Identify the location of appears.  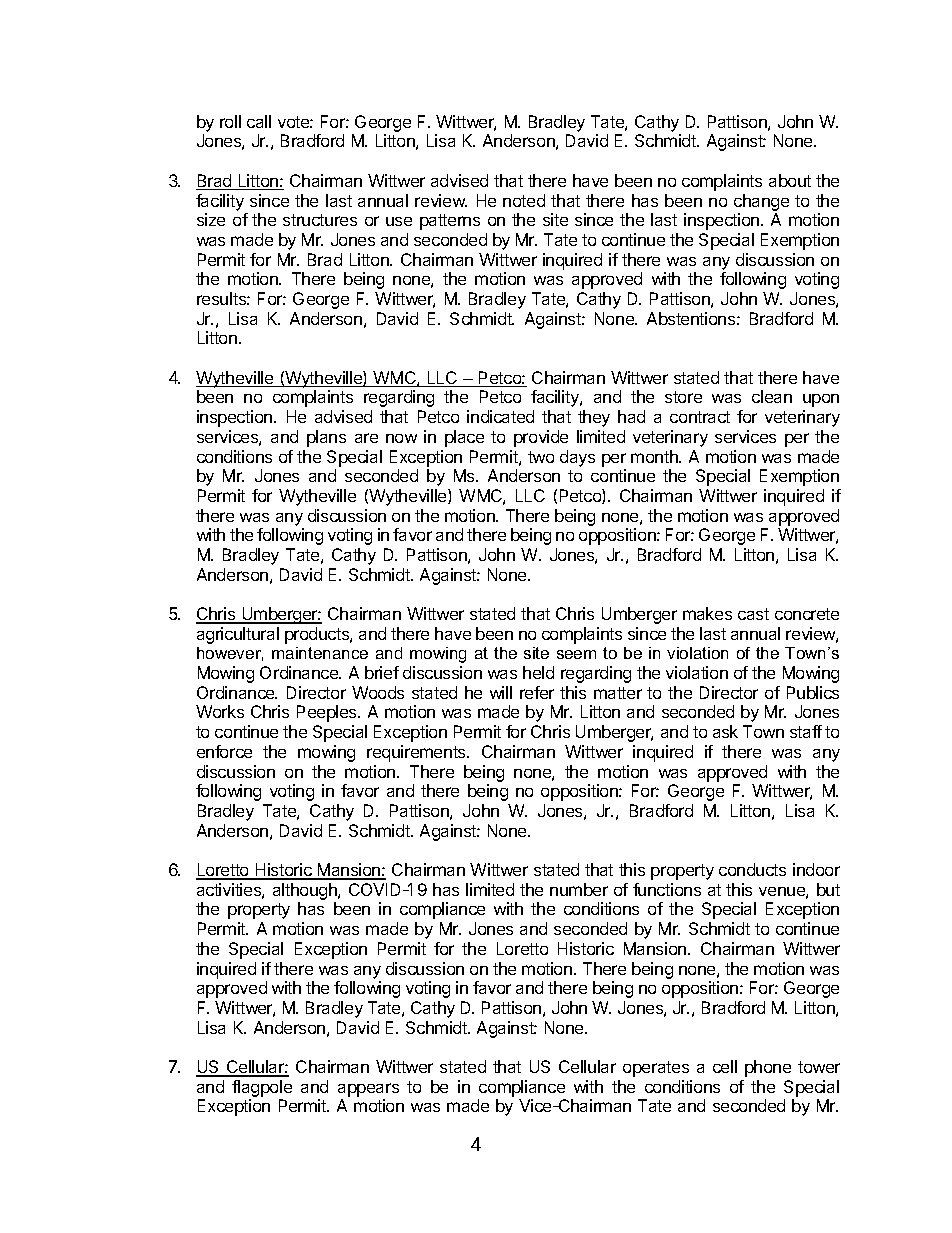
(368, 1090).
